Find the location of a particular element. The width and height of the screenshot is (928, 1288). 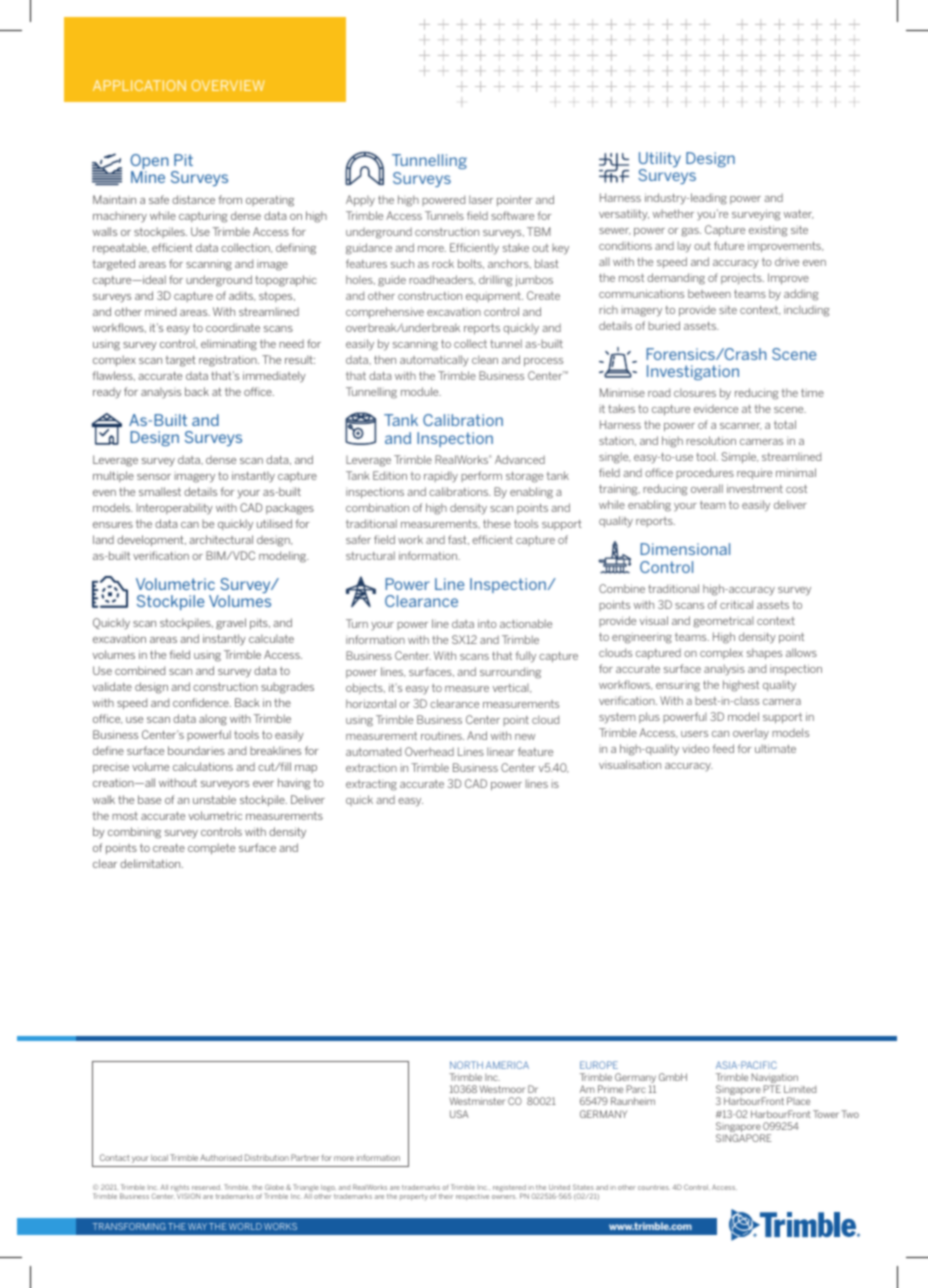

surrounding is located at coordinates (510, 673).
